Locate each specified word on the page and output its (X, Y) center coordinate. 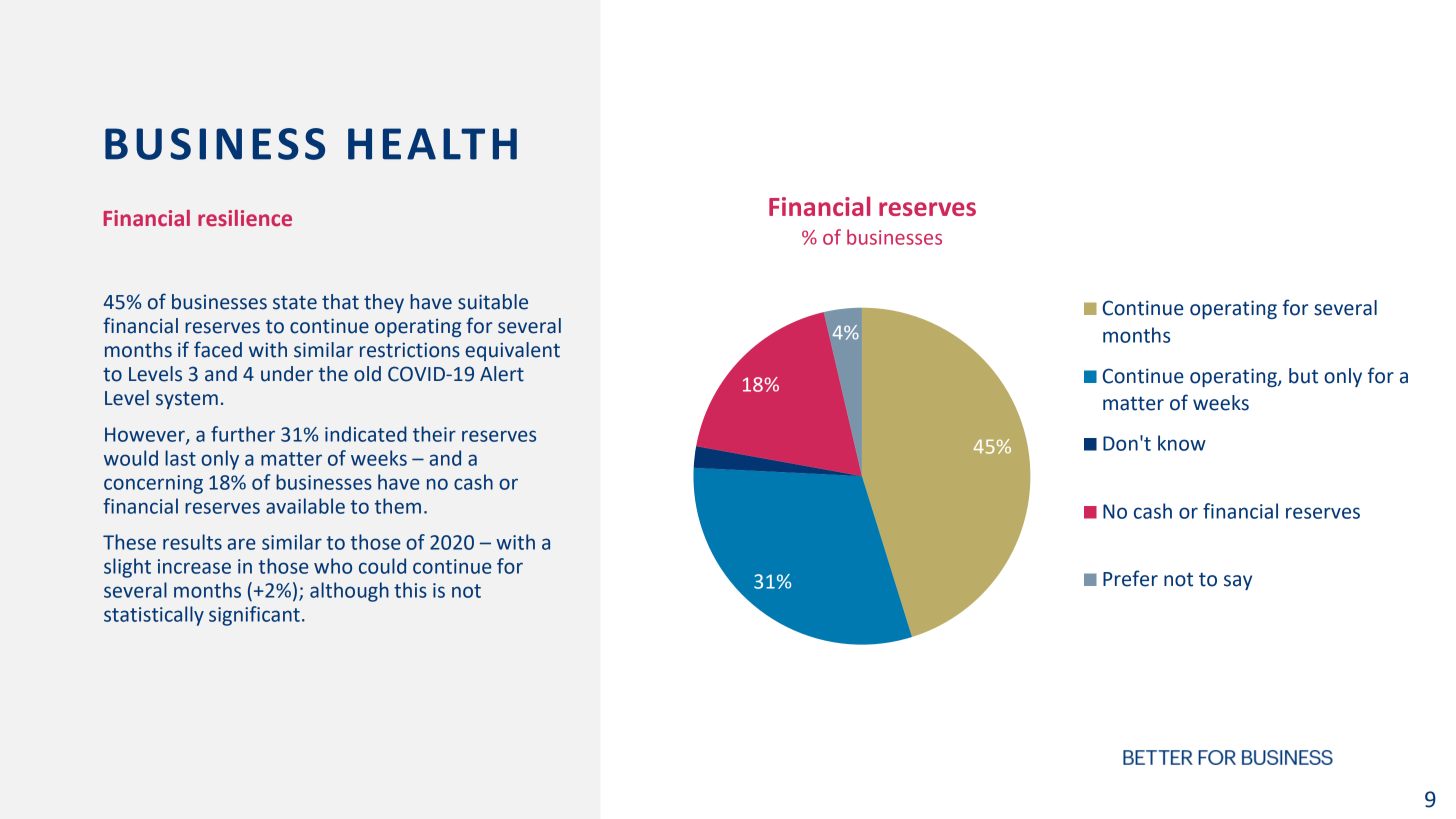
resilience (245, 218)
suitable (493, 302)
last (180, 458)
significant (254, 616)
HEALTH (432, 144)
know (1182, 443)
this (410, 590)
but (1303, 376)
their (434, 434)
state (295, 303)
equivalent (512, 351)
